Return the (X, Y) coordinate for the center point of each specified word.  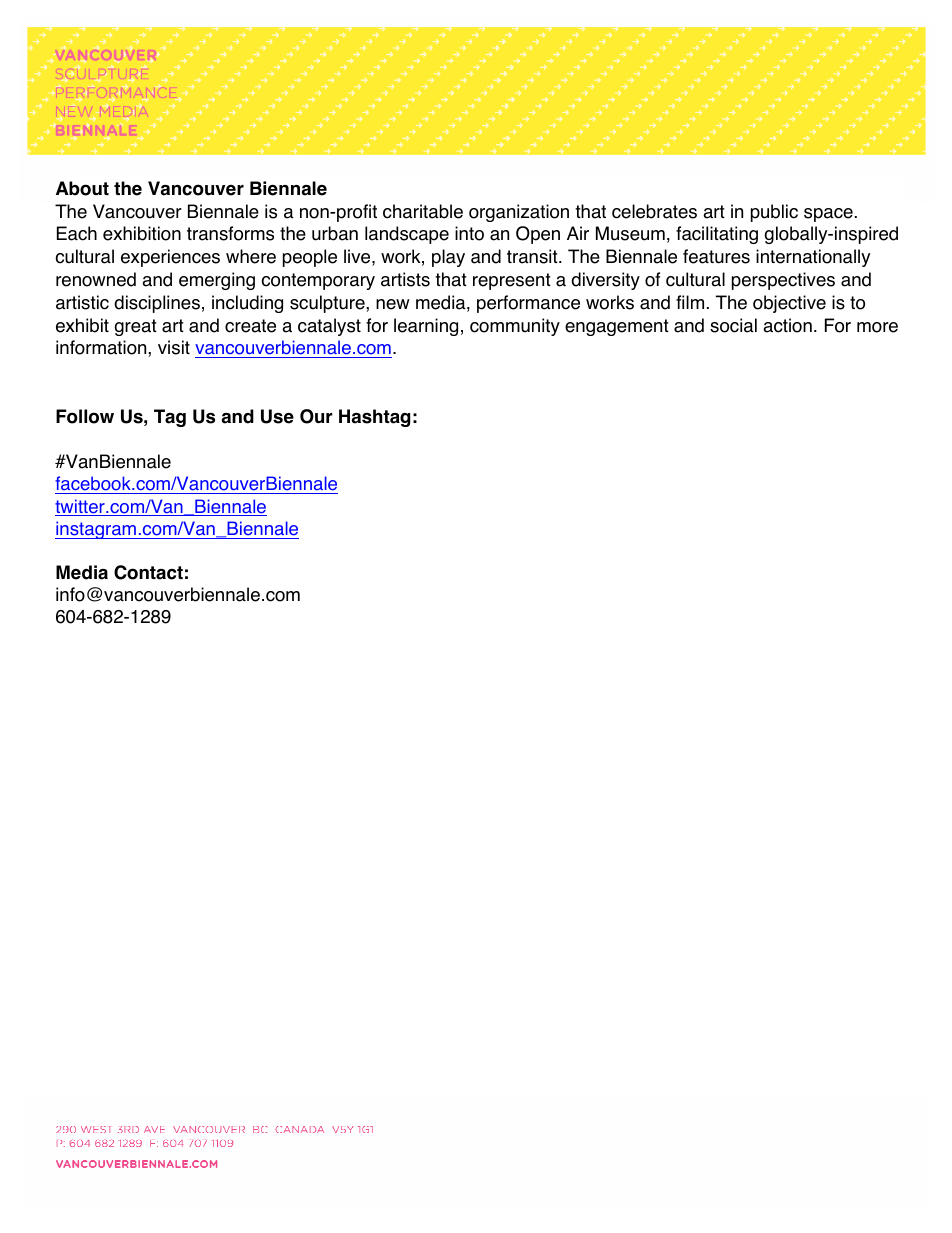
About (82, 188)
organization (519, 213)
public (774, 213)
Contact (148, 572)
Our (316, 416)
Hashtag (374, 418)
